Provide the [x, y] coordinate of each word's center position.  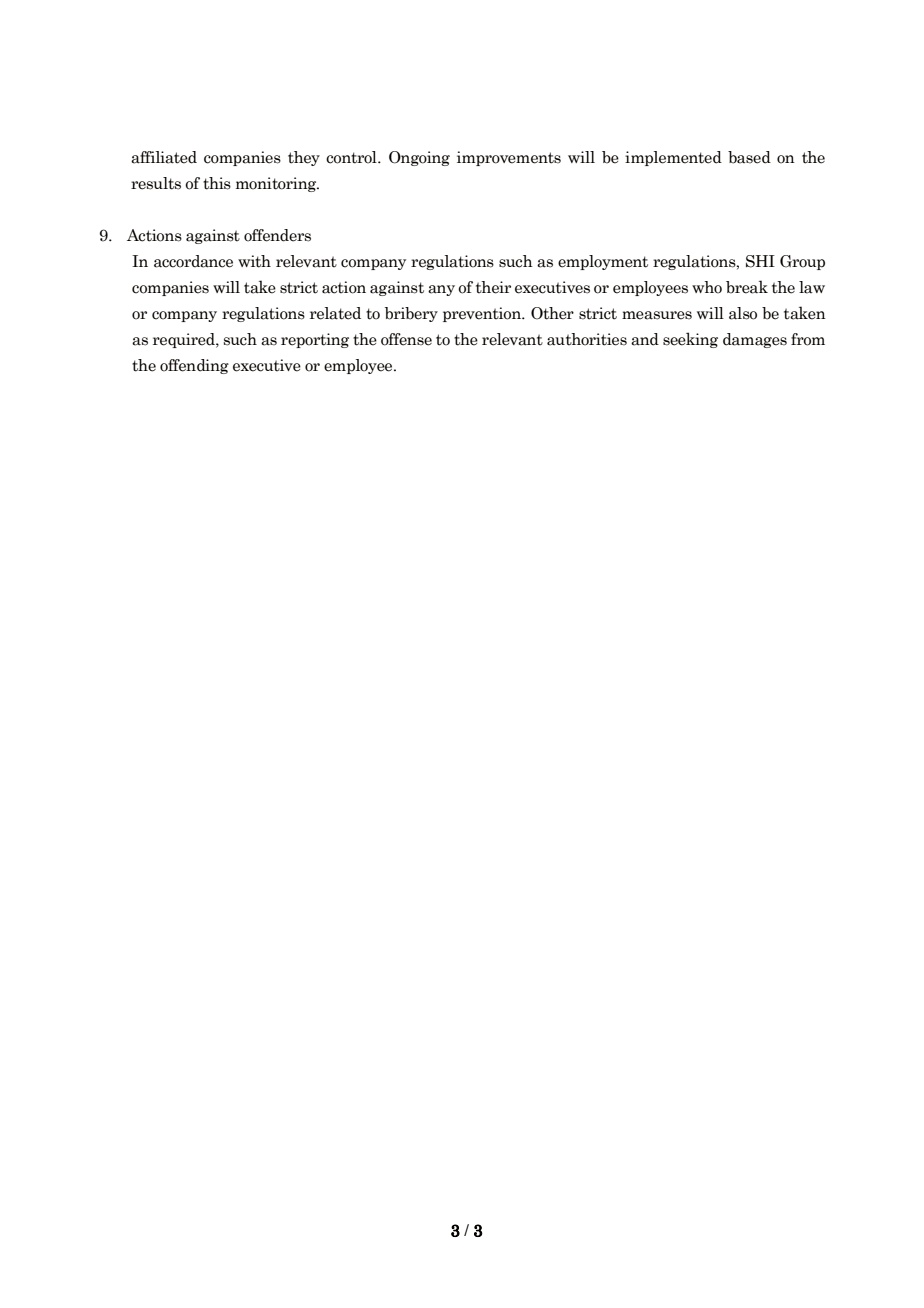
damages [755, 340]
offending [194, 366]
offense [406, 339]
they [304, 158]
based [749, 157]
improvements [509, 158]
